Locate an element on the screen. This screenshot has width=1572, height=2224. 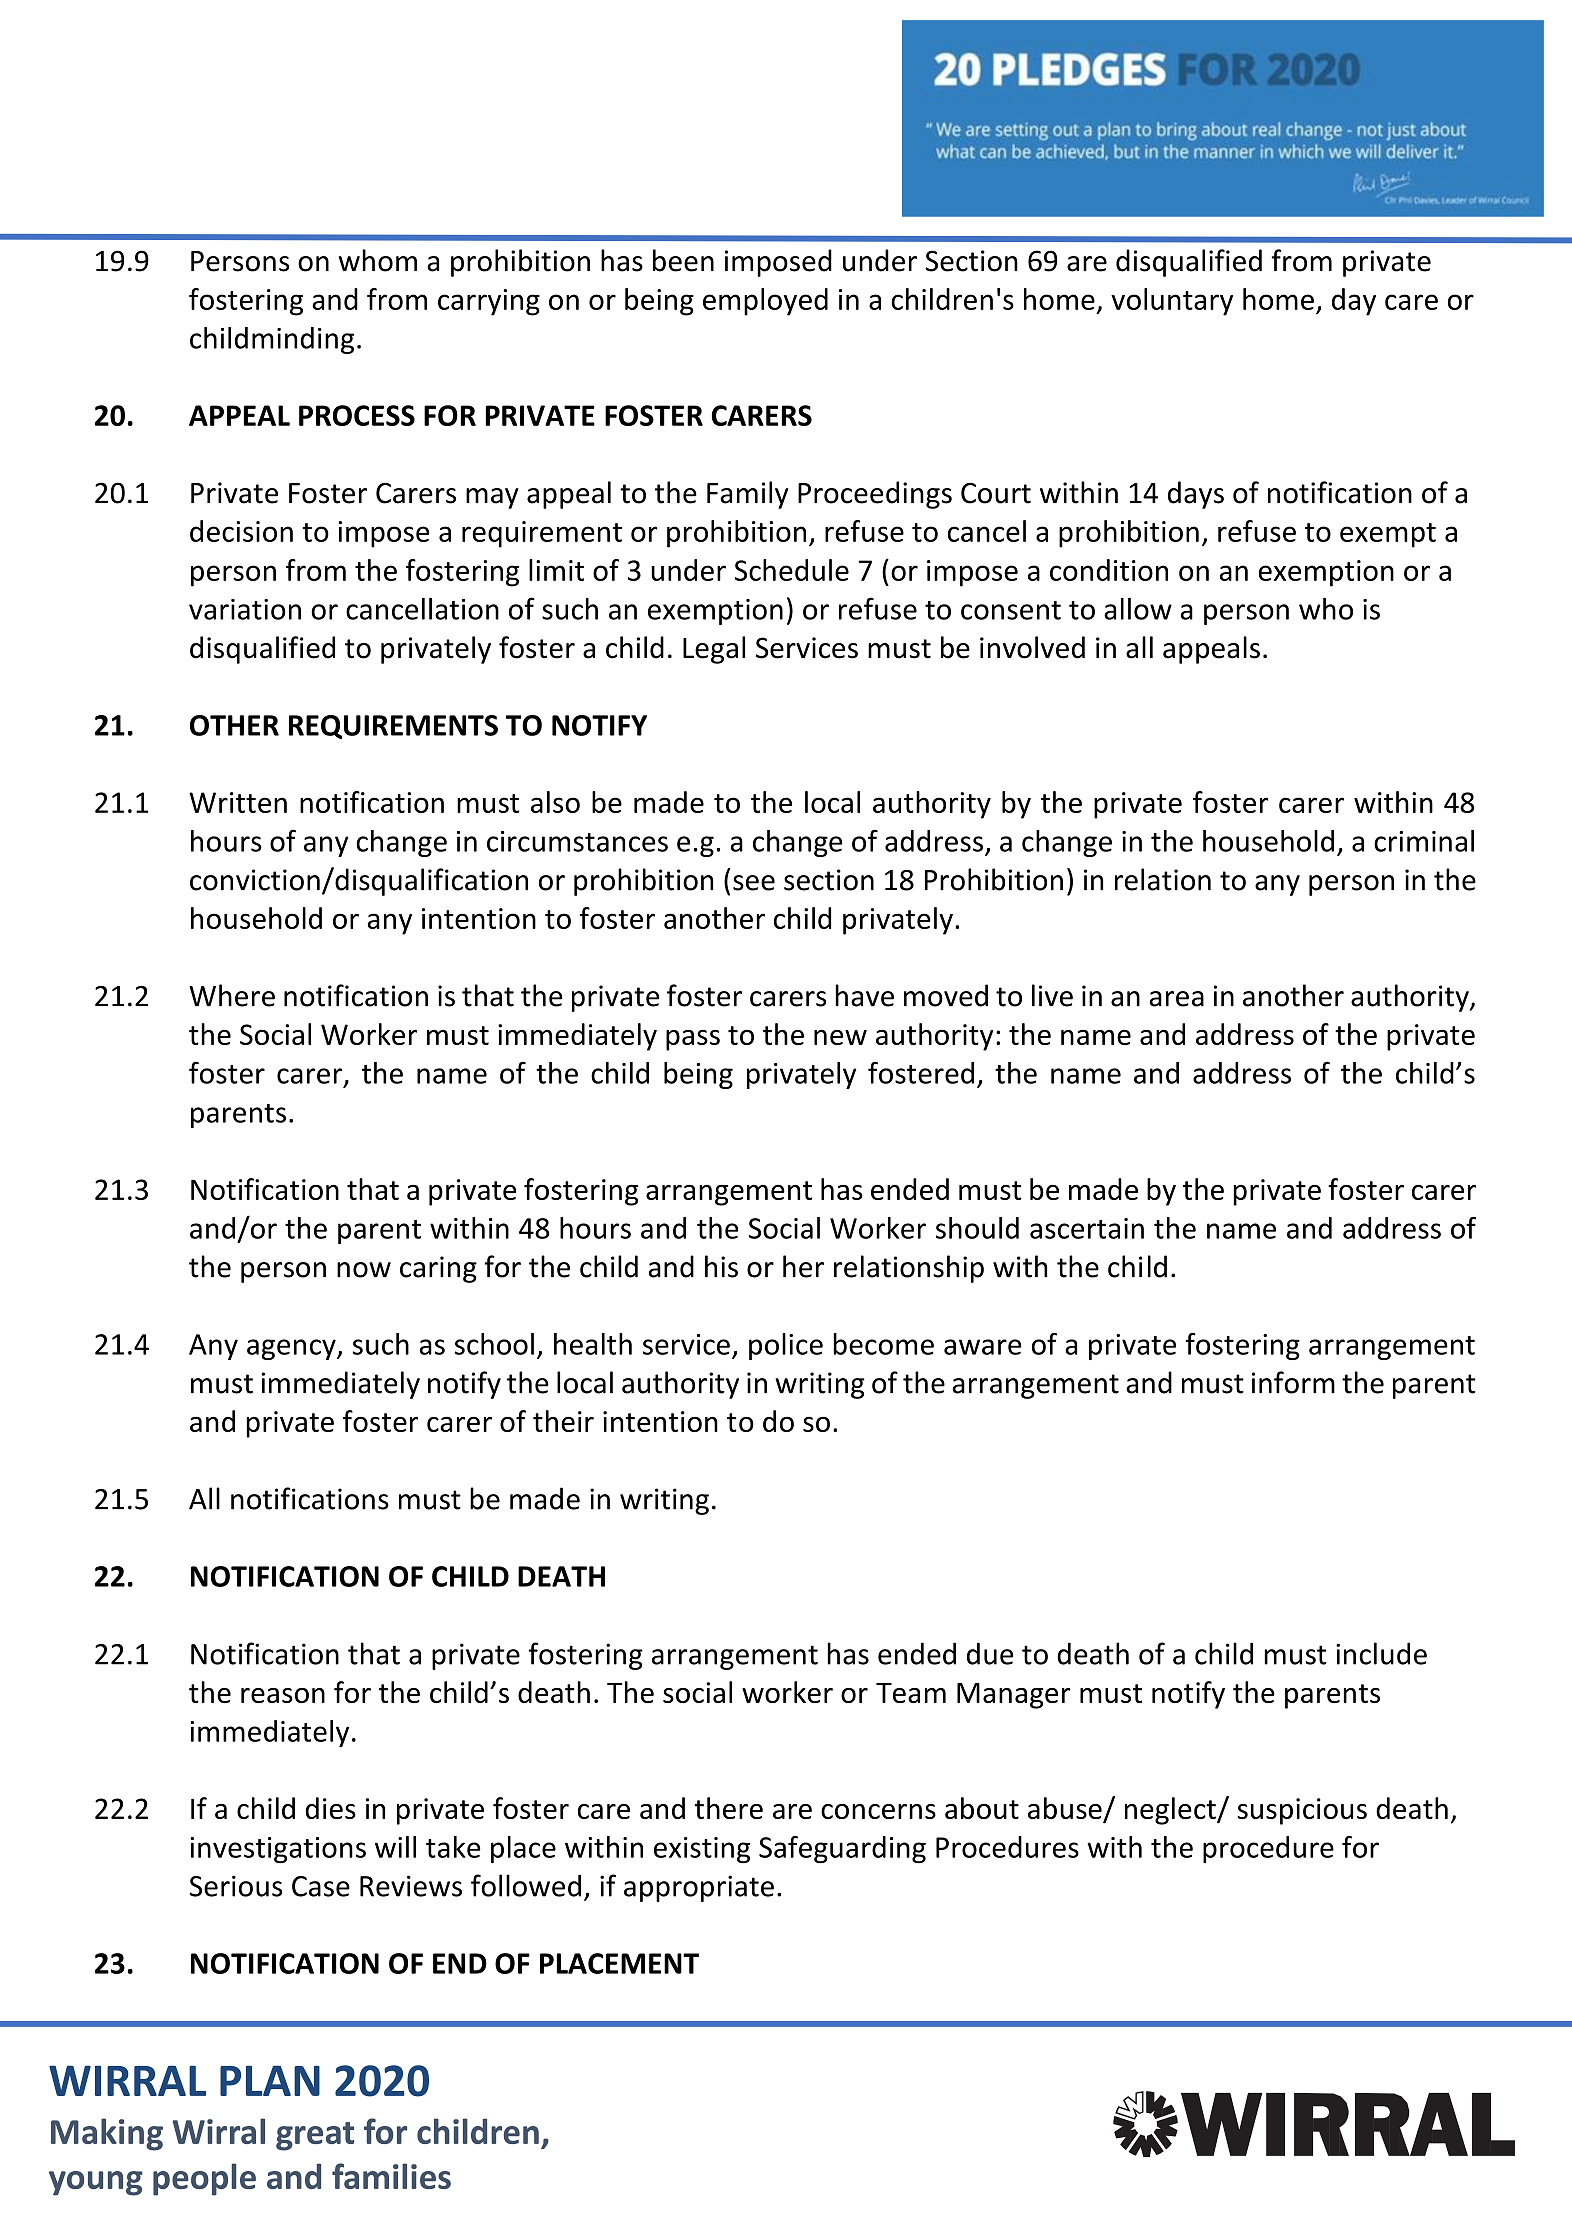
Team is located at coordinates (911, 1693).
